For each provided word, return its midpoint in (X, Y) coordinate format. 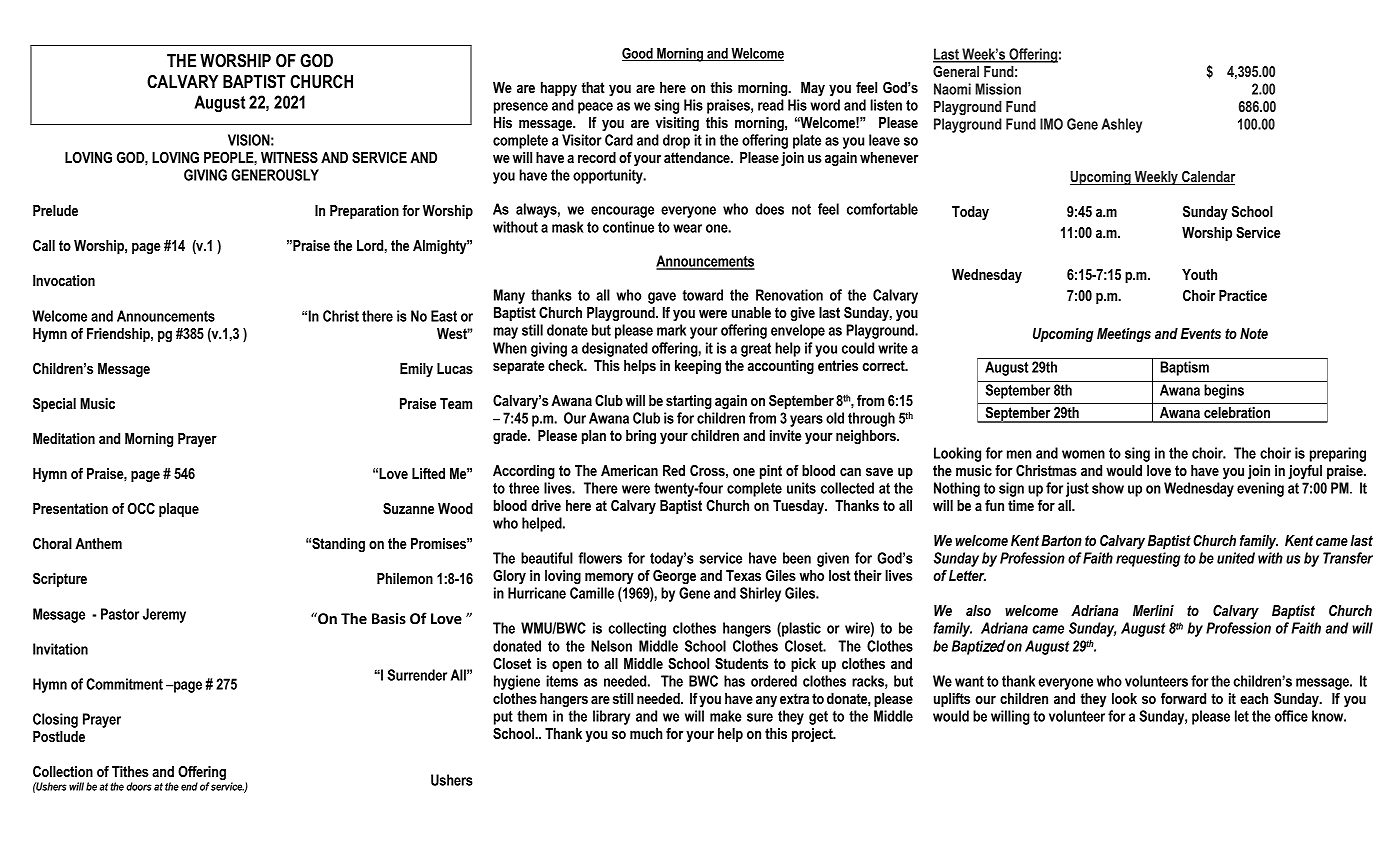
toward (703, 295)
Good (638, 54)
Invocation (64, 280)
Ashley (1122, 125)
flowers (600, 558)
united (1236, 558)
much (646, 733)
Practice (1243, 295)
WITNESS (289, 157)
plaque (179, 510)
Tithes (130, 771)
